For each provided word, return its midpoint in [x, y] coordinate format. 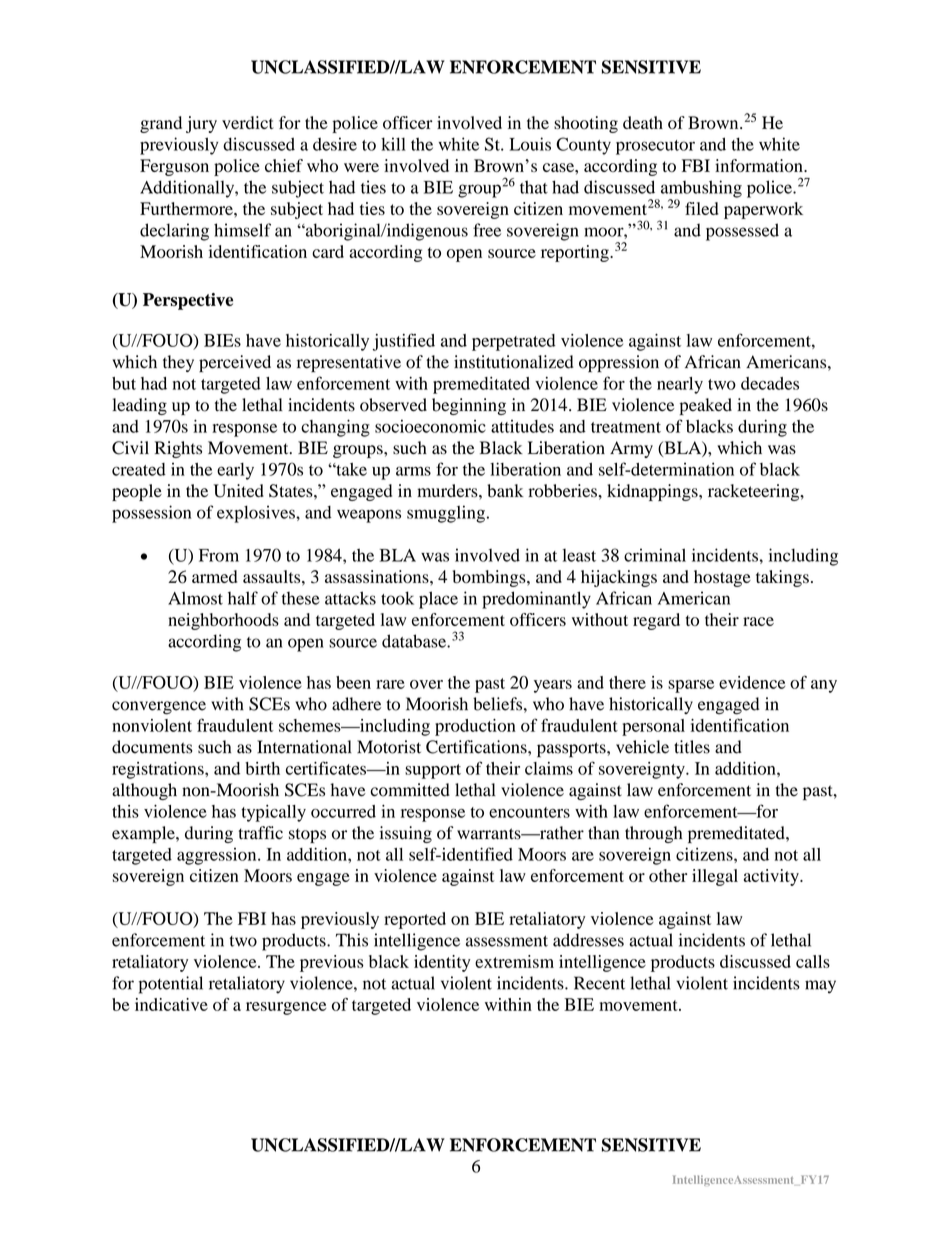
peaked [705, 406]
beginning [469, 406]
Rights [178, 449]
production [475, 727]
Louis [530, 144]
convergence [159, 708]
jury [201, 124]
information [760, 165]
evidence [752, 682]
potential [171, 985]
